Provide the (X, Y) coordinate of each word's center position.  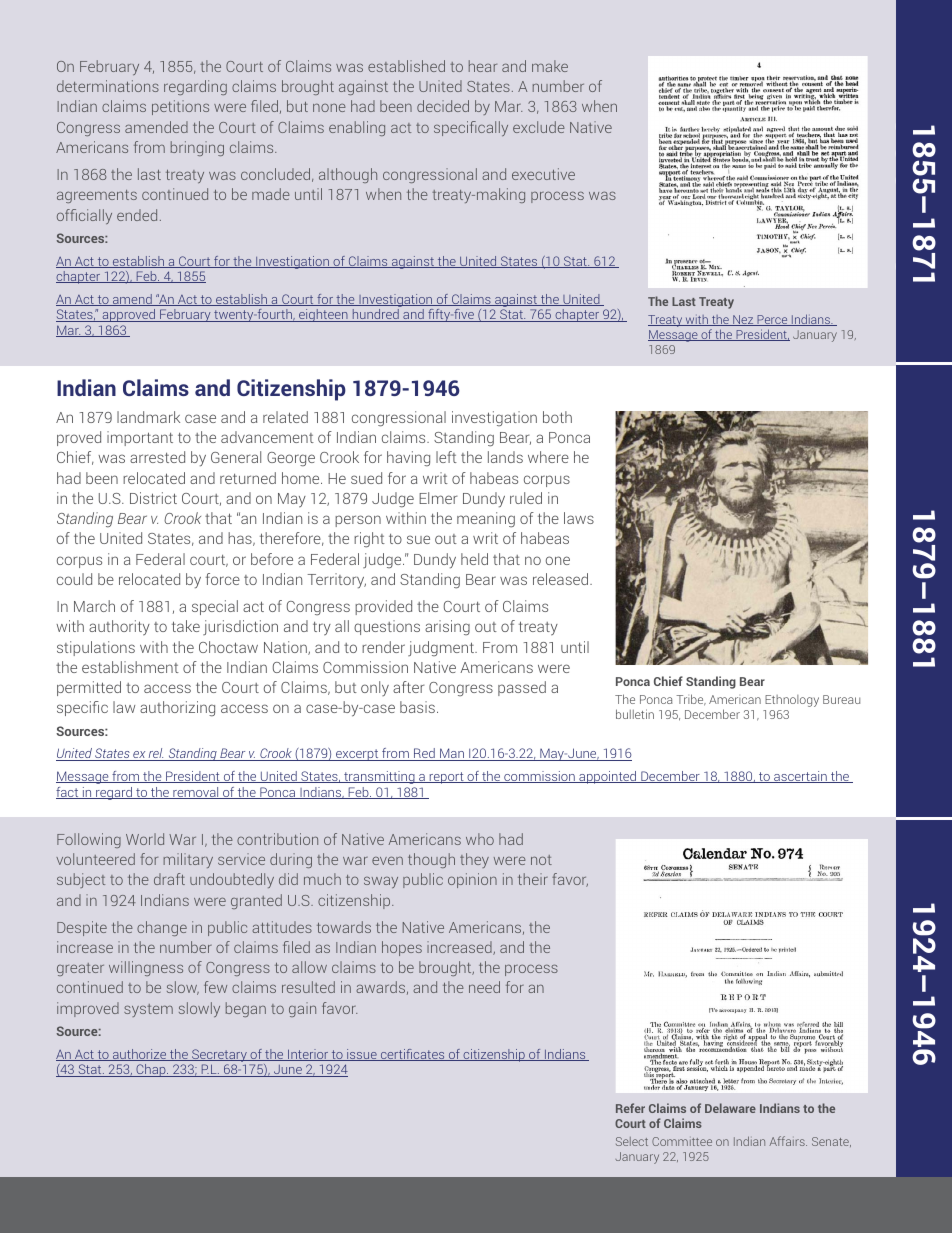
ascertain (800, 777)
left (446, 457)
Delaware (730, 1108)
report (447, 778)
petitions (180, 107)
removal (196, 793)
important (140, 438)
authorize (140, 1055)
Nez (743, 320)
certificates (412, 1055)
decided (443, 106)
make (550, 66)
